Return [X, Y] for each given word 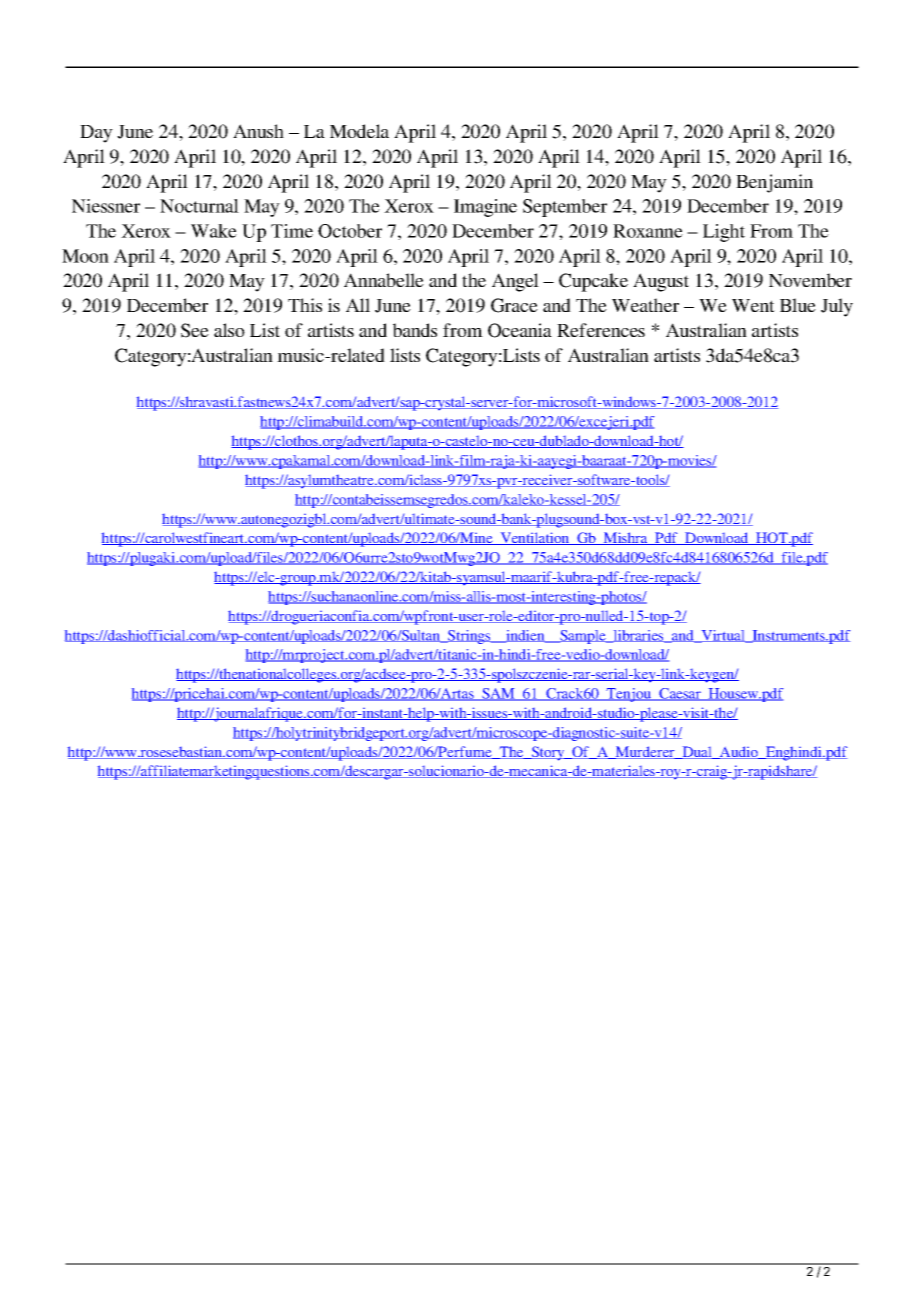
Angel [515, 282]
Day [96, 134]
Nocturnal [199, 206]
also [229, 330]
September [565, 208]
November [810, 280]
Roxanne [648, 231]
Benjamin [774, 183]
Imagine [485, 208]
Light [724, 233]
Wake [214, 231]
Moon [85, 256]
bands [415, 330]
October [350, 231]
